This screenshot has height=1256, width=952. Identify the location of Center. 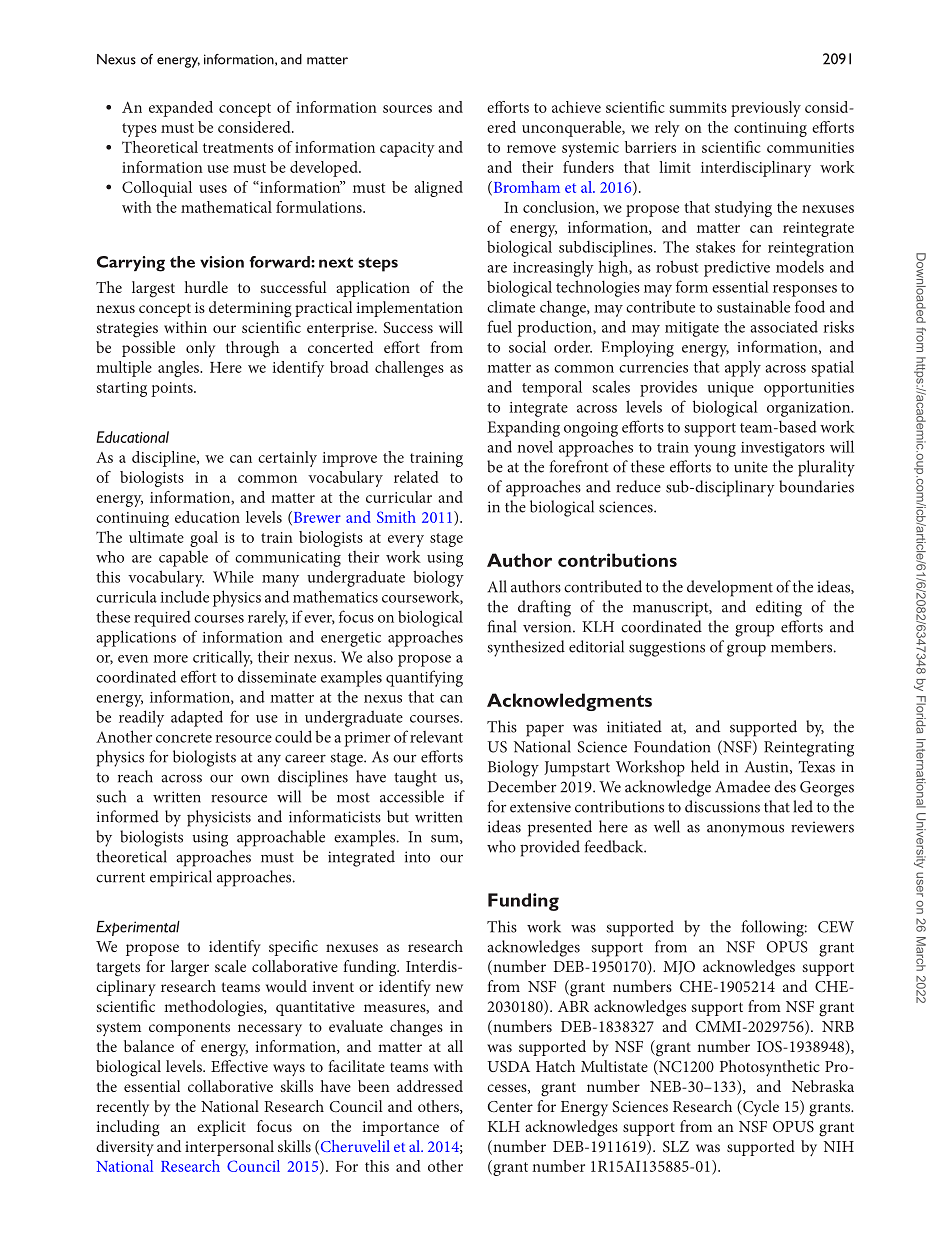
(510, 1106).
